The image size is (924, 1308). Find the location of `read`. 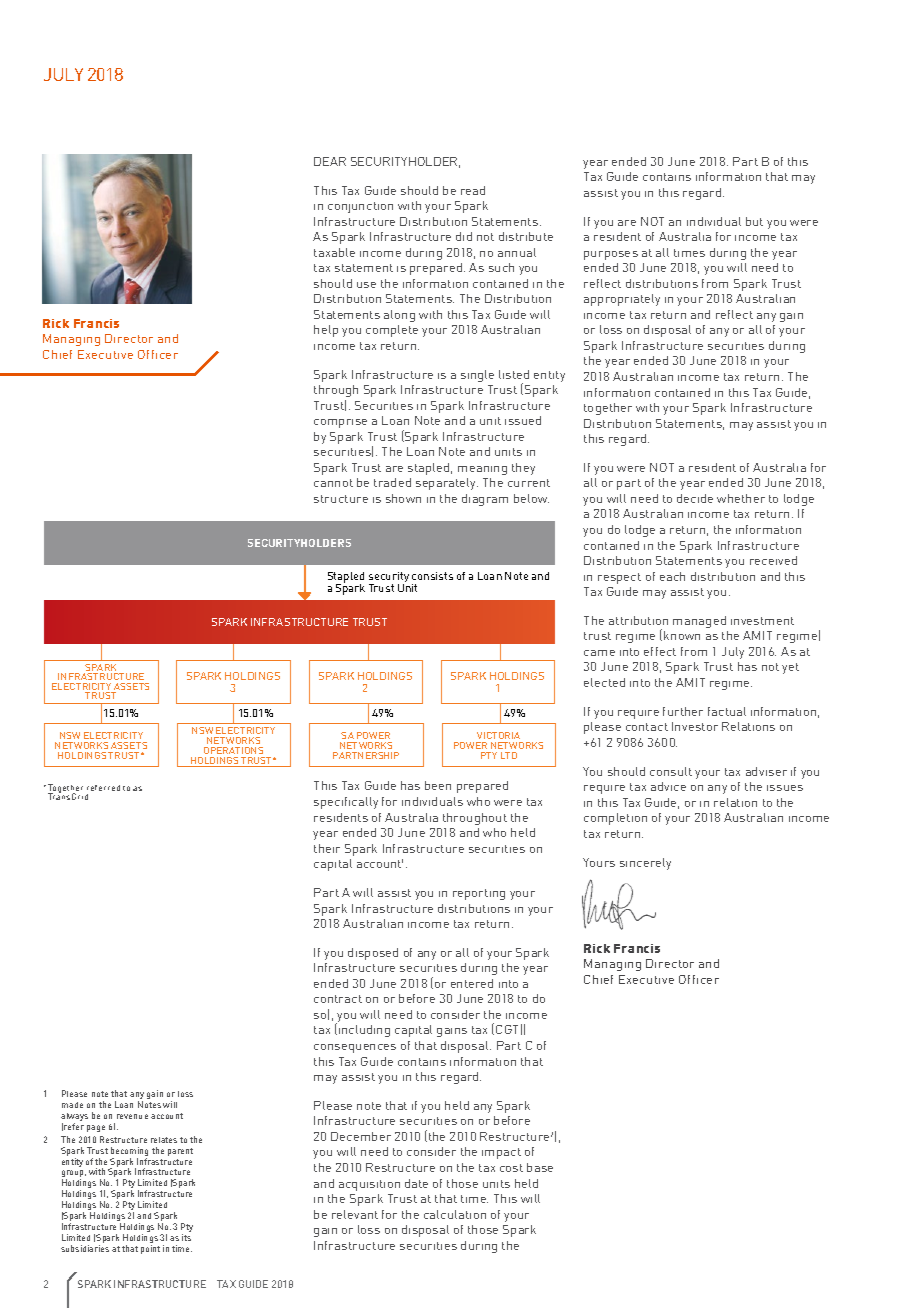

read is located at coordinates (473, 190).
